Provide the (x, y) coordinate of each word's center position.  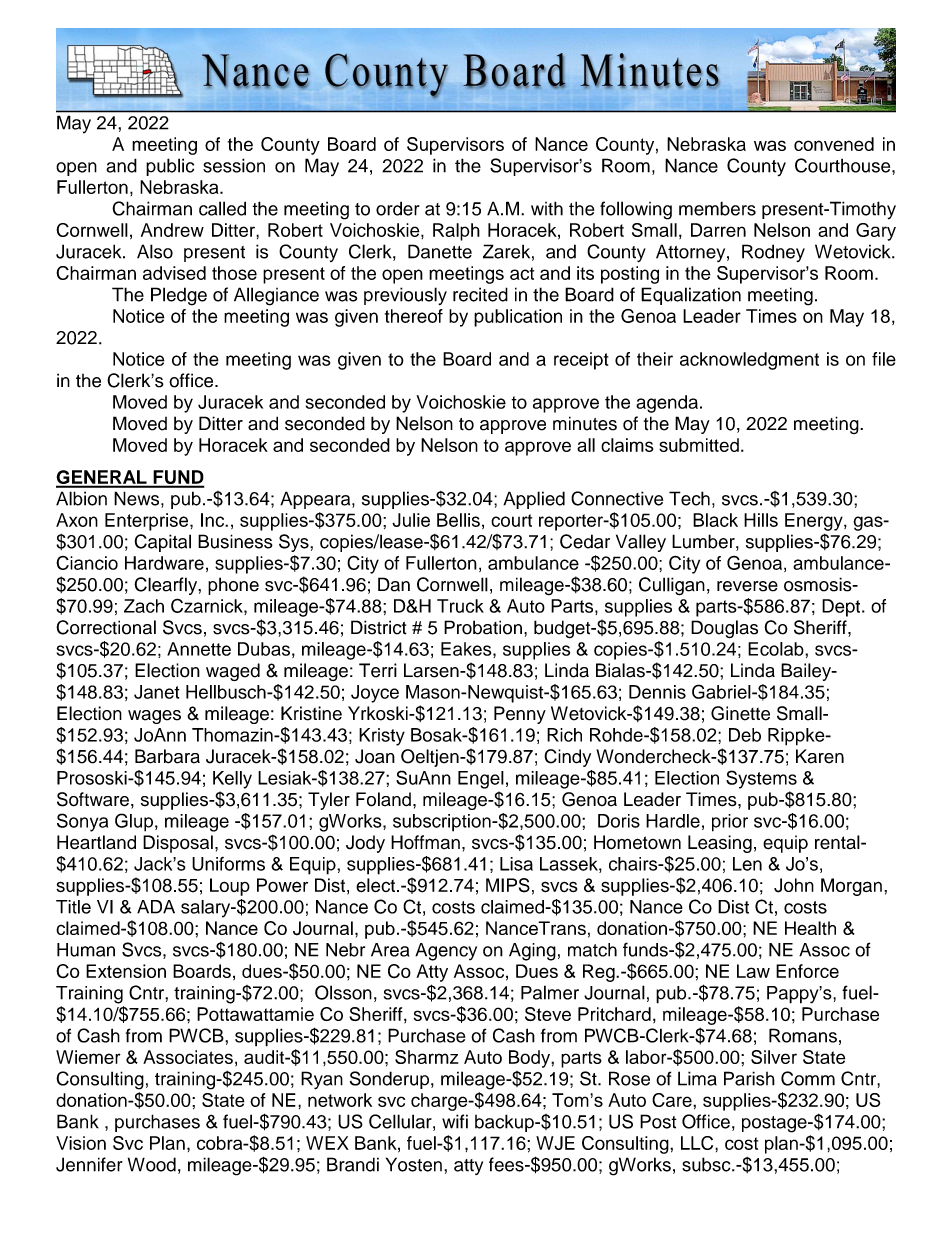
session (234, 165)
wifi (455, 1121)
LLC (698, 1143)
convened (834, 144)
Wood (152, 1164)
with (547, 208)
